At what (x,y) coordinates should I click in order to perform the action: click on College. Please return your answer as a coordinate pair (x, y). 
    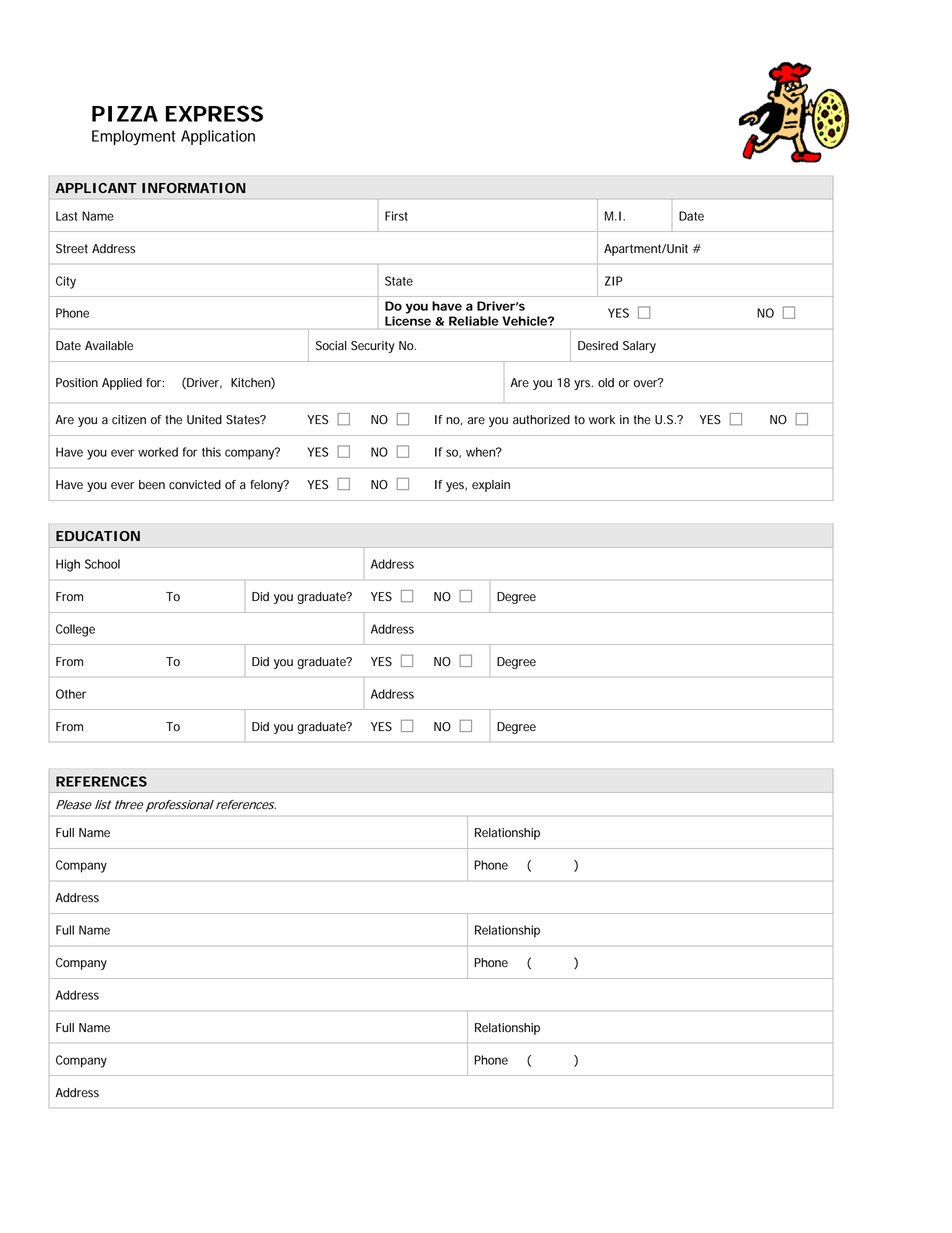
    Looking at the image, I should click on (75, 630).
